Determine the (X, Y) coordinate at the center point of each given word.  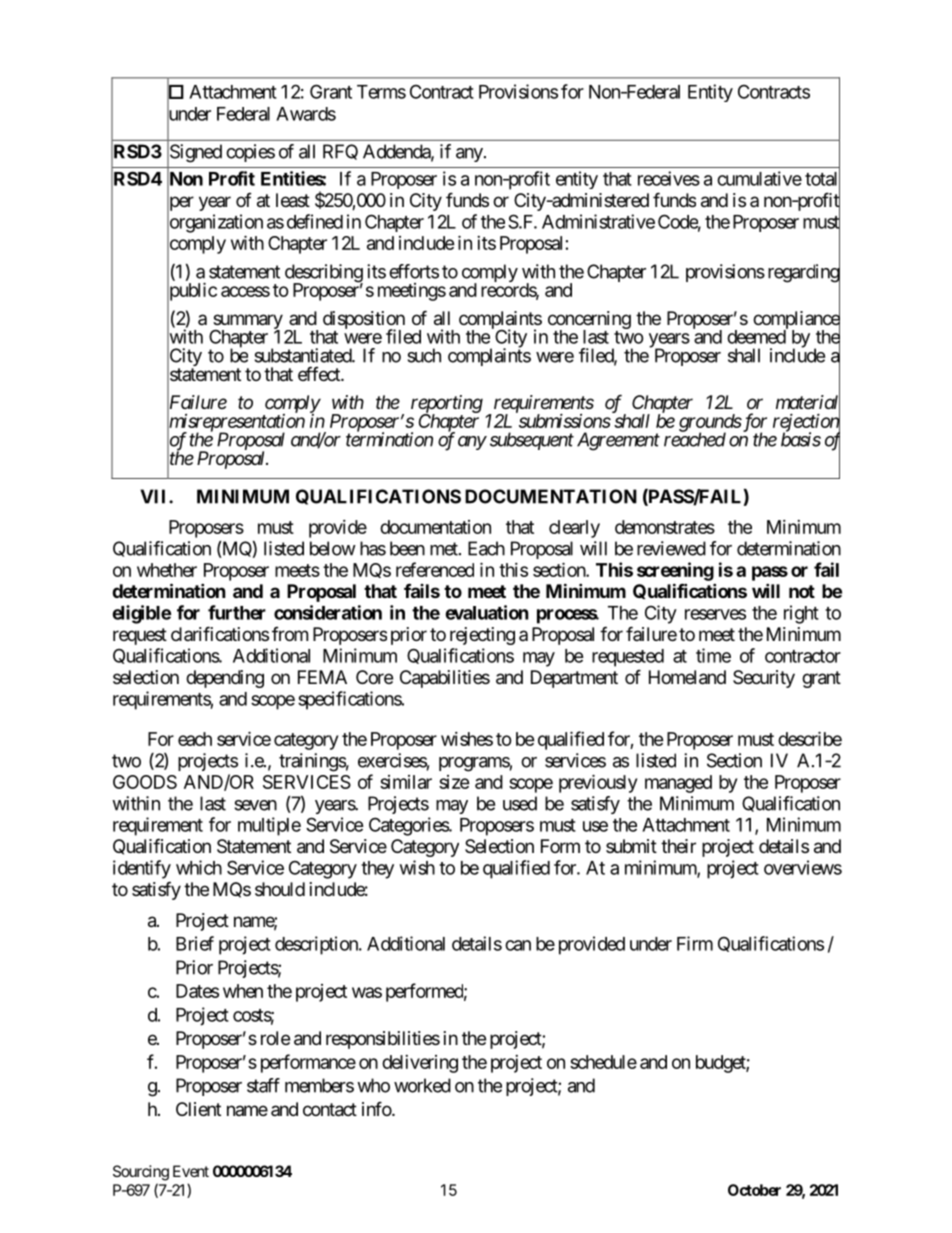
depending (225, 679)
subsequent (532, 441)
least (293, 200)
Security (764, 679)
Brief (195, 943)
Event (191, 1171)
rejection (806, 423)
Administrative (598, 221)
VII (155, 496)
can (518, 945)
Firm (695, 943)
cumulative (759, 178)
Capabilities (445, 679)
